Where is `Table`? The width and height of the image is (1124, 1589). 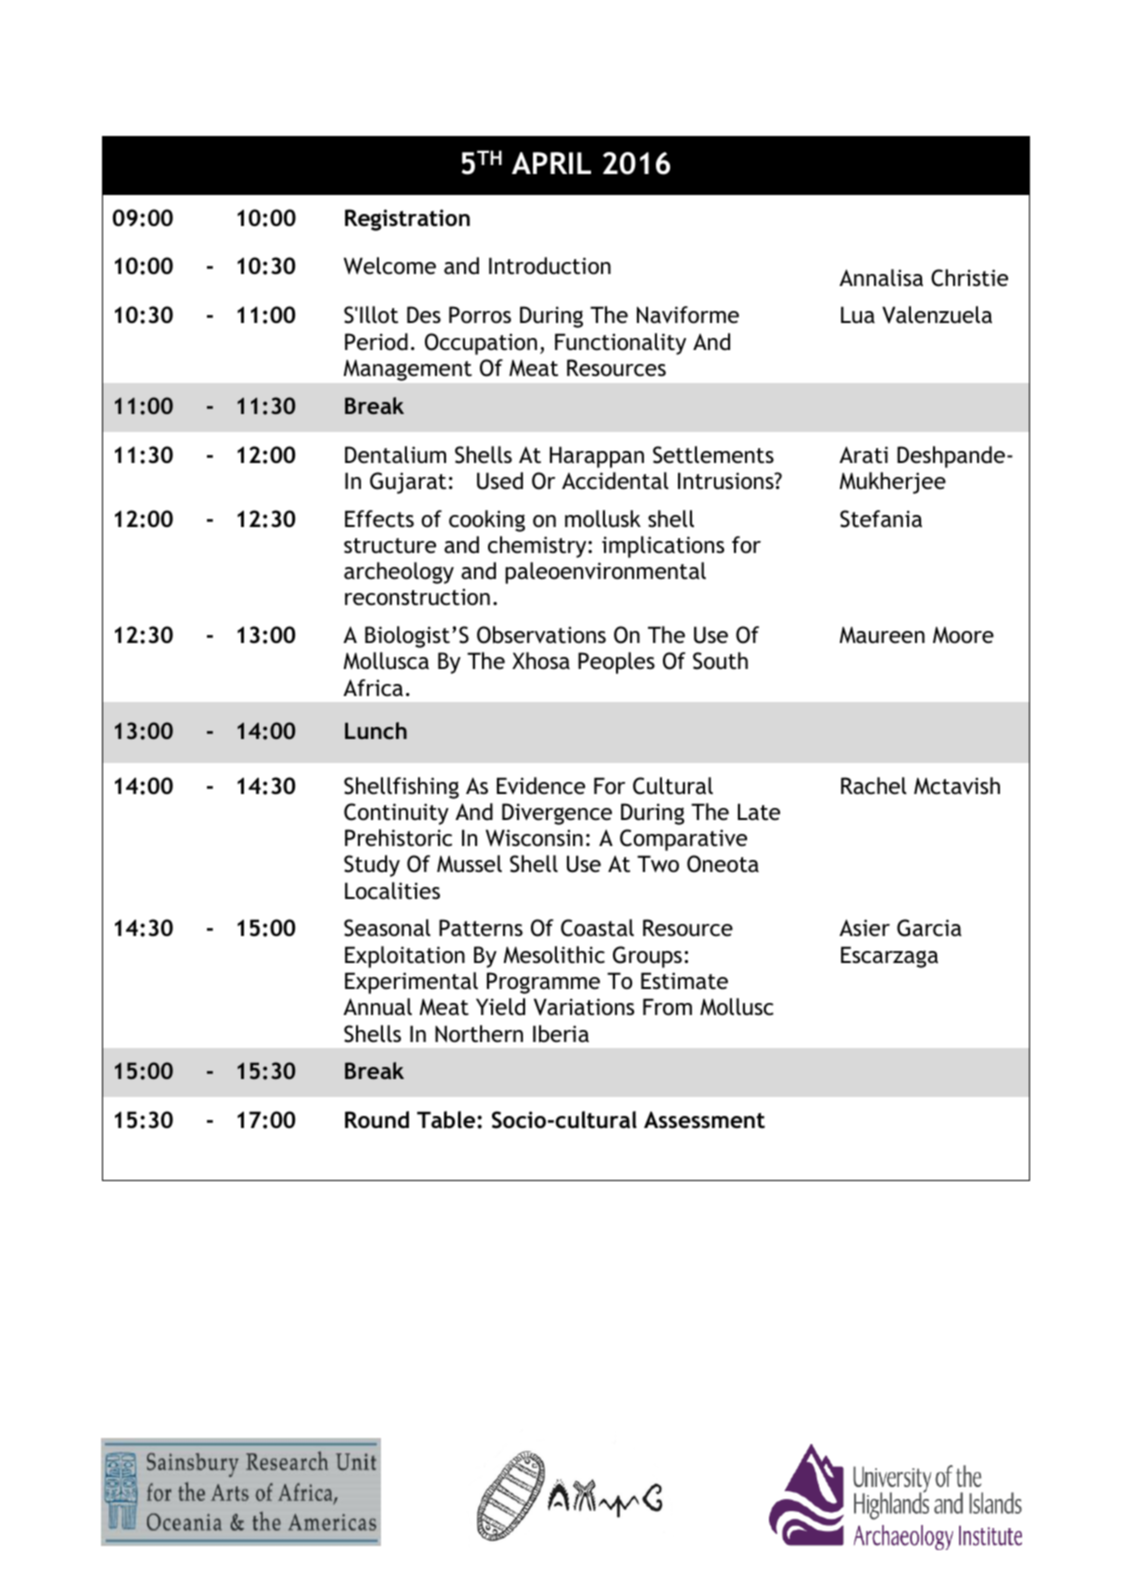 Table is located at coordinates (447, 1120).
